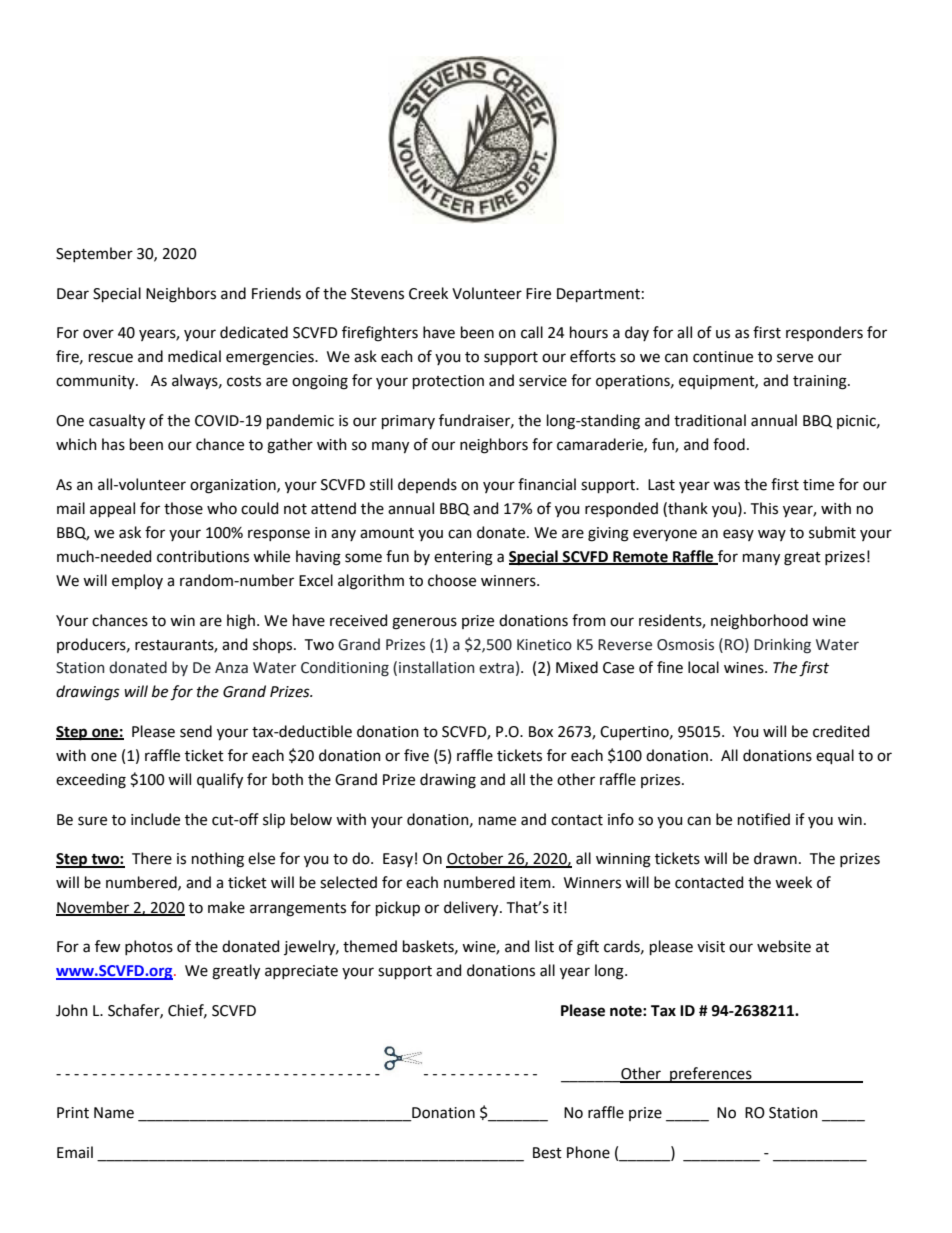  I want to click on contributions, so click(203, 556).
